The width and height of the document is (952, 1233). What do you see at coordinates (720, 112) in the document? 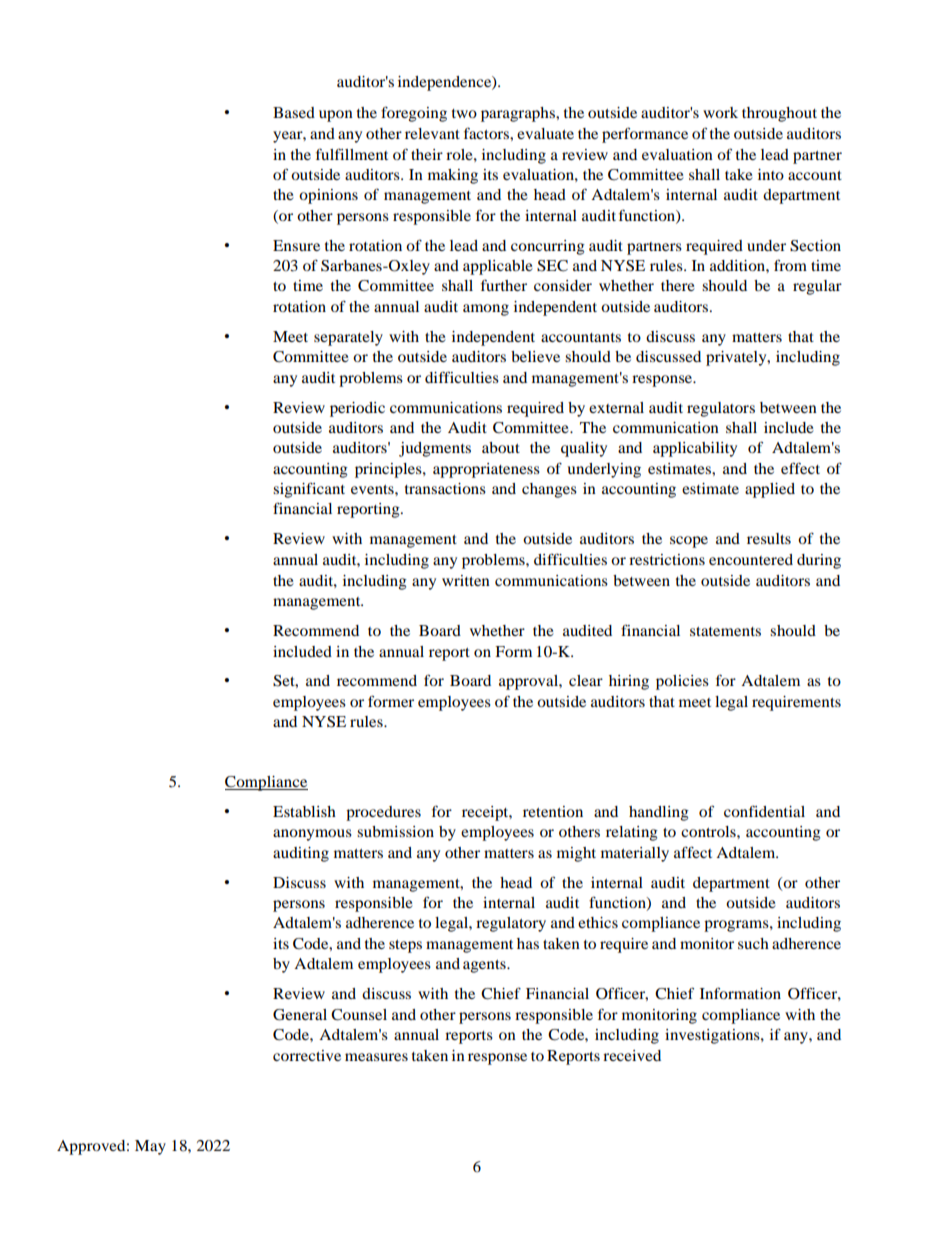
I see `work` at bounding box center [720, 112].
